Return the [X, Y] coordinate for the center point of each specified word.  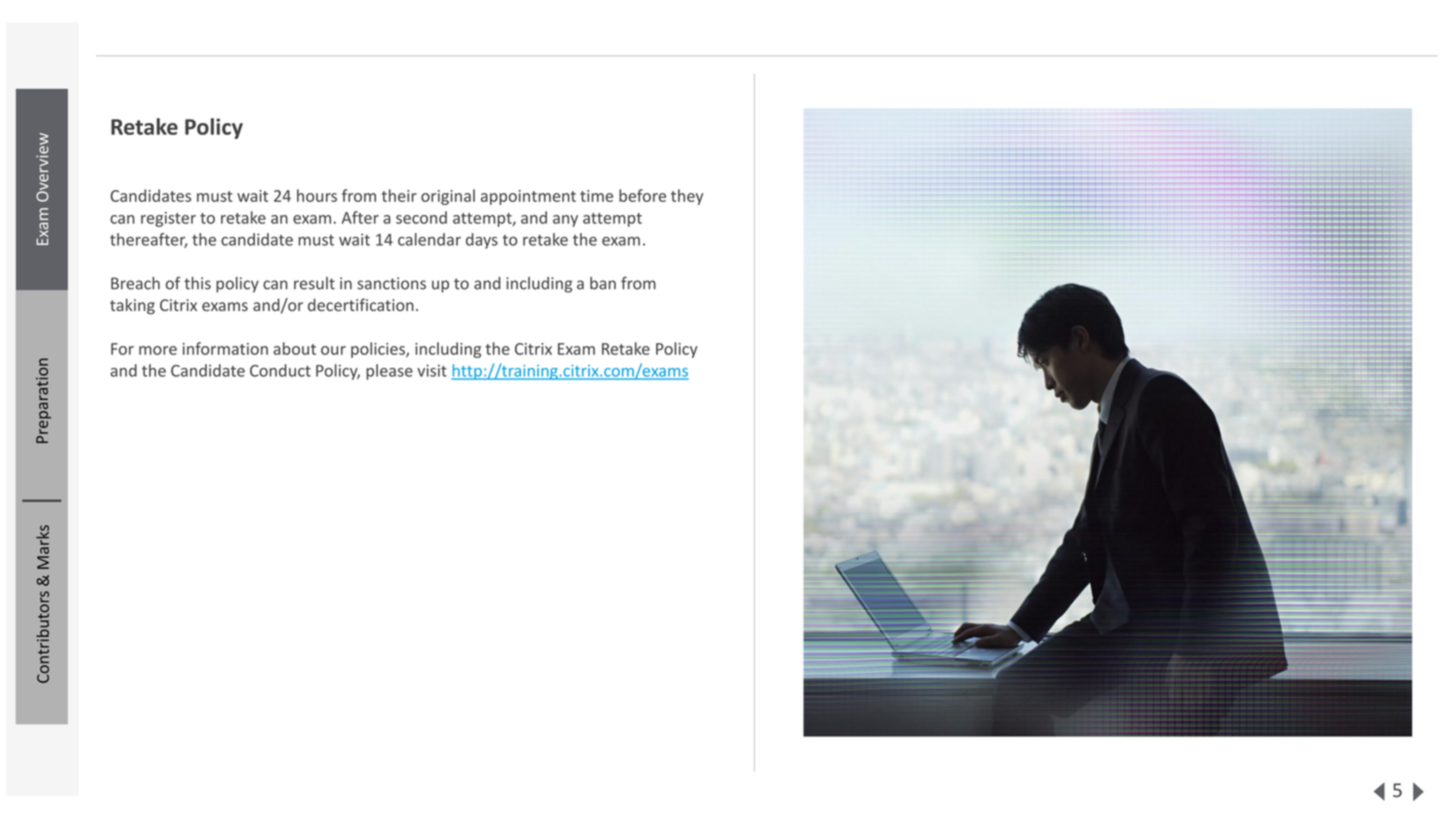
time [596, 196]
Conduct [280, 370]
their [399, 195]
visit [432, 370]
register [168, 219]
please [389, 372]
